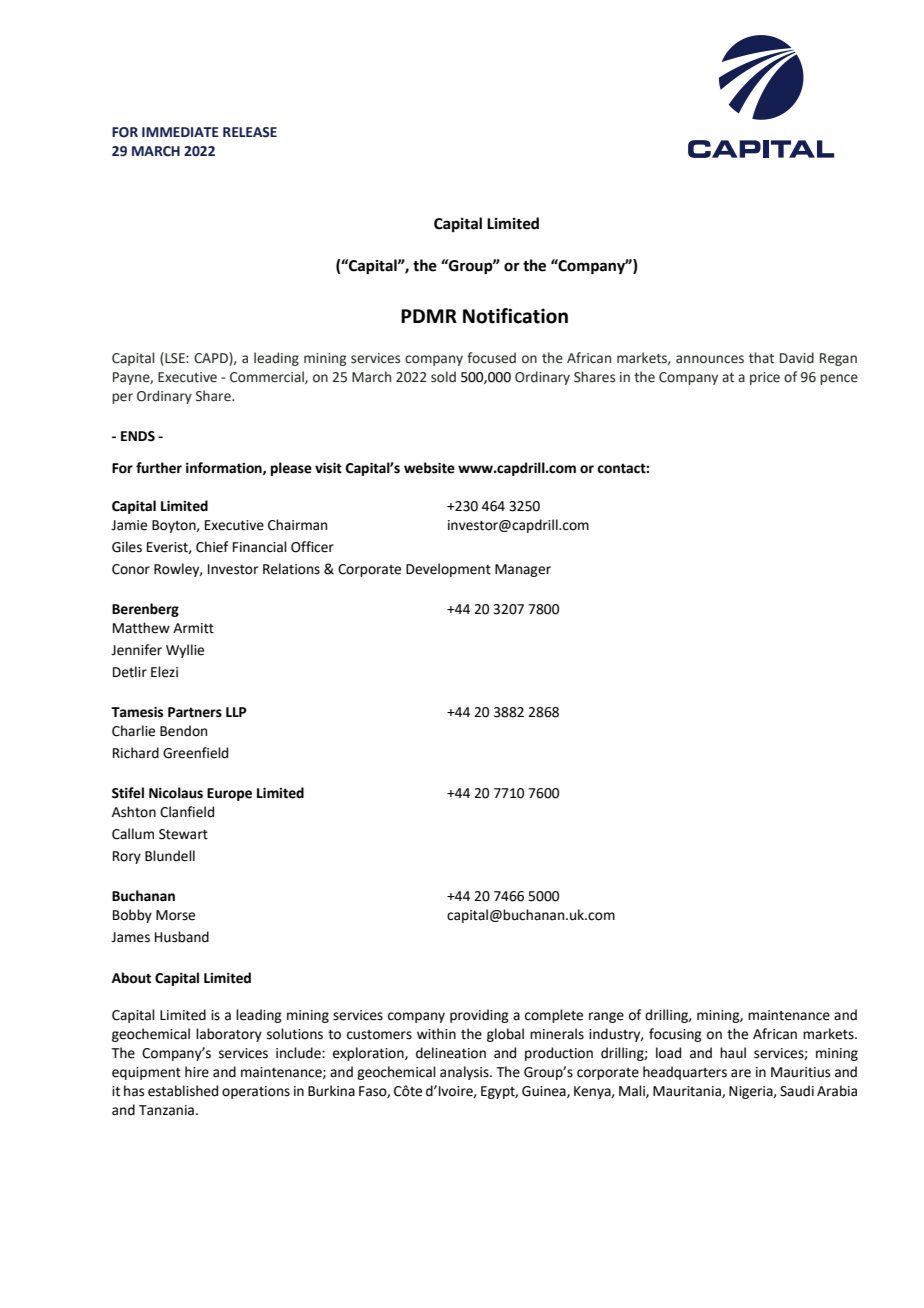 Image resolution: width=924 pixels, height=1308 pixels. I want to click on LSE, so click(175, 358).
